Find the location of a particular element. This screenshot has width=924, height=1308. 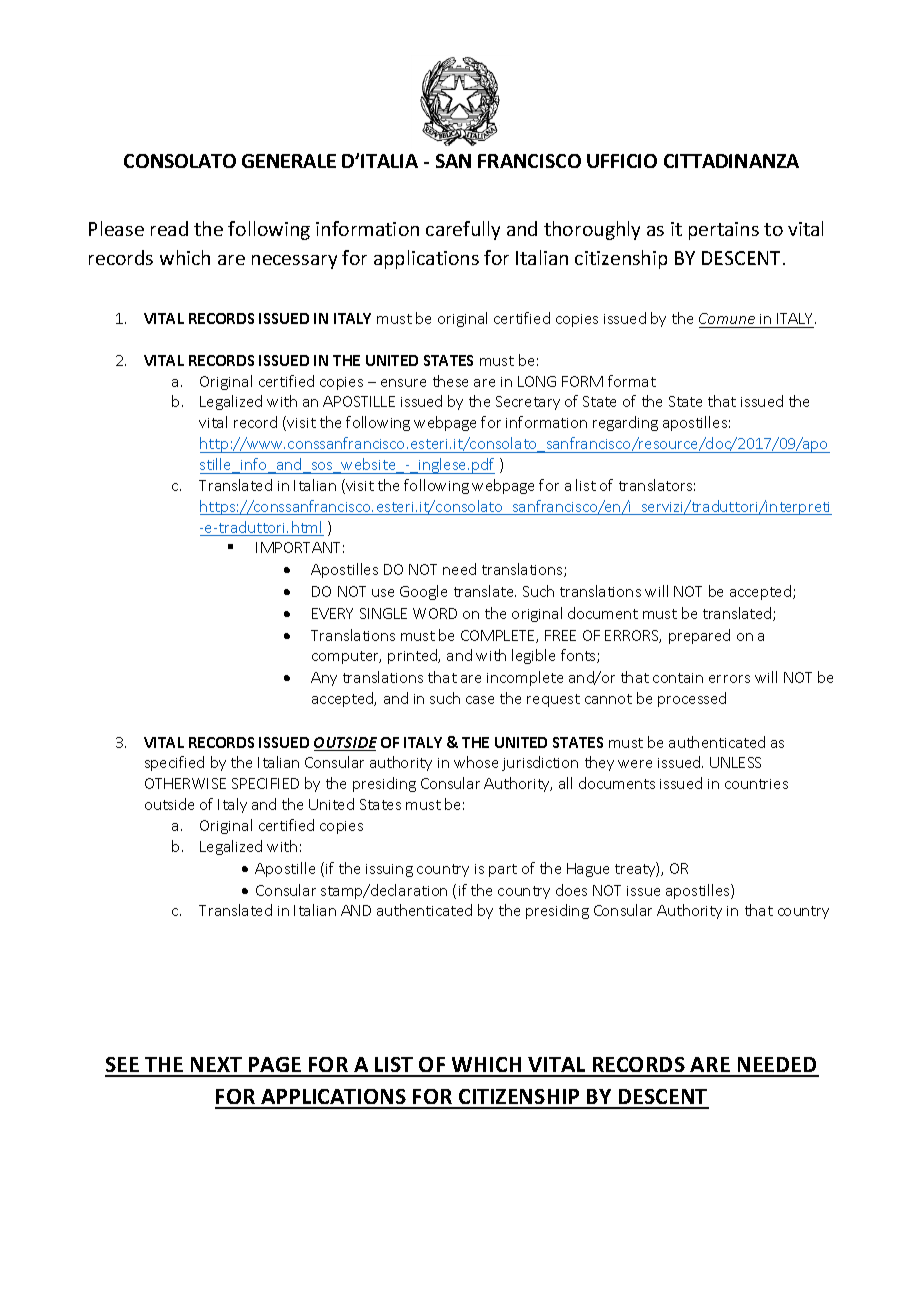

Hague is located at coordinates (588, 870).
